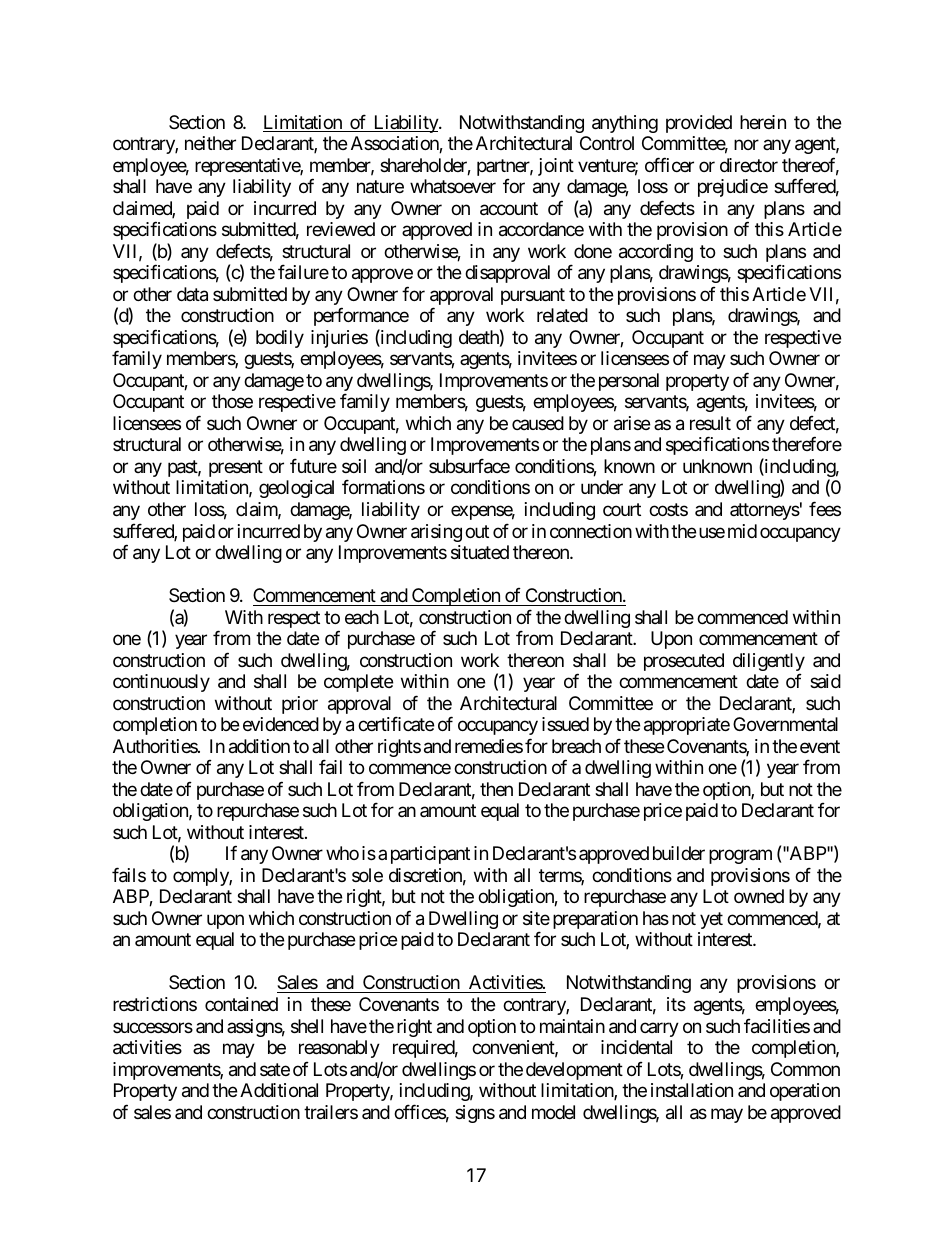 The height and width of the screenshot is (1243, 952). I want to click on neither, so click(210, 143).
